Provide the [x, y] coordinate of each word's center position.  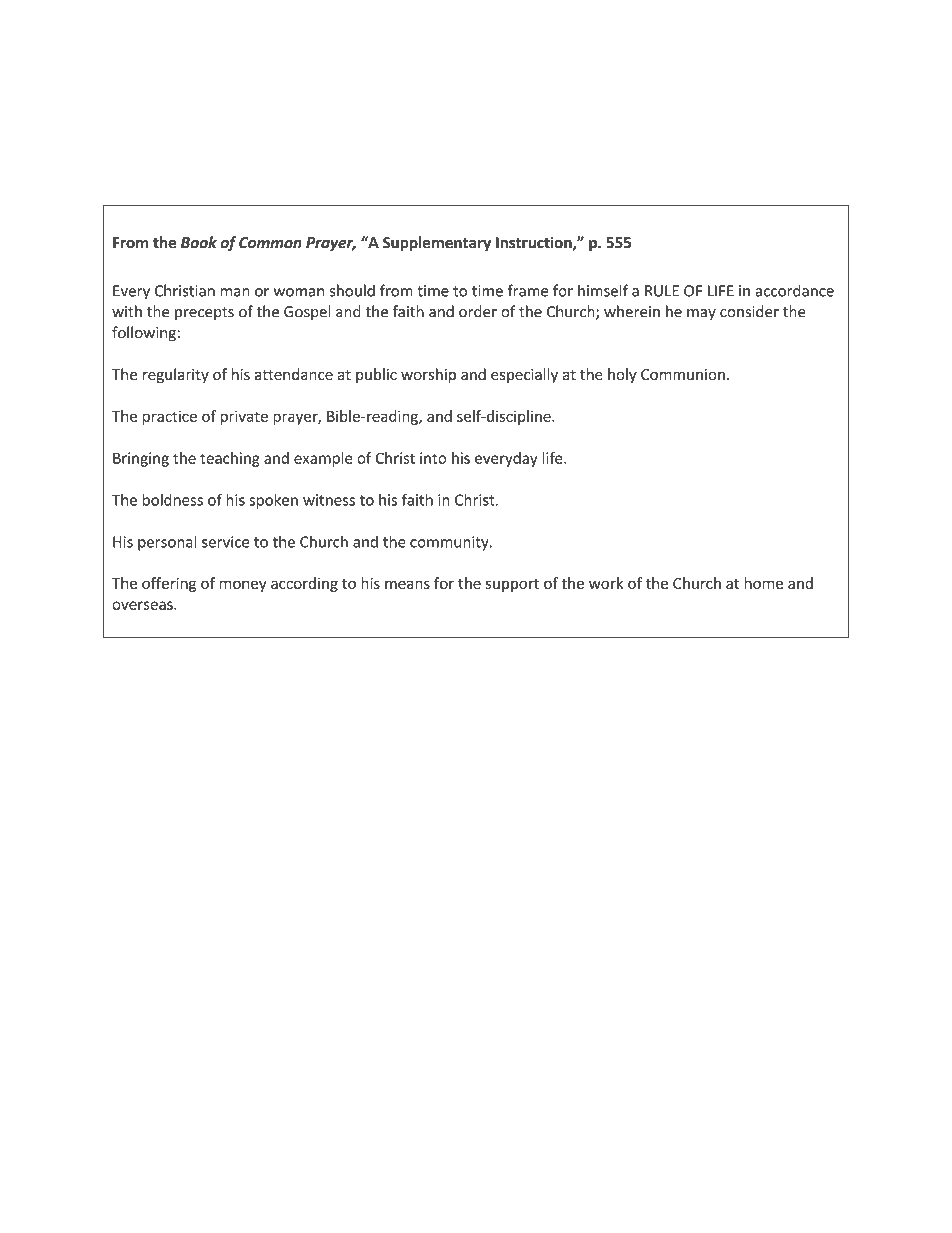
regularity [176, 375]
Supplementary [437, 244]
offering [169, 584]
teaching [230, 459]
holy [622, 375]
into [433, 458]
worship [428, 375]
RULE [662, 291]
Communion [683, 375]
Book [199, 242]
